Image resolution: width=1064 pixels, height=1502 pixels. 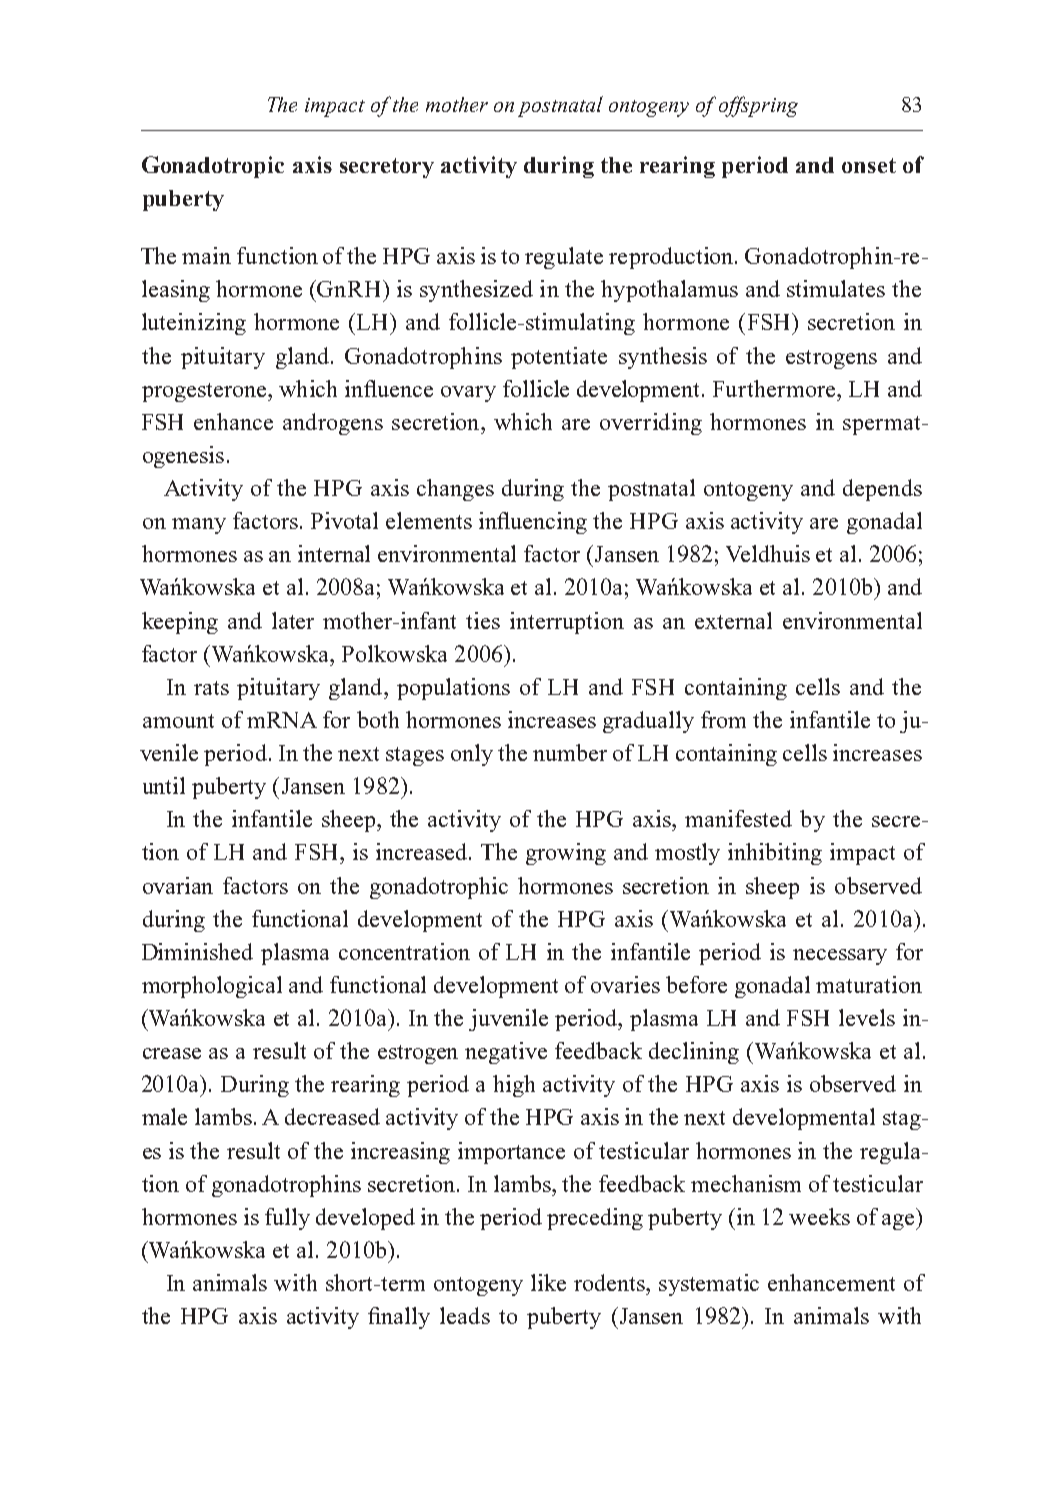 What do you see at coordinates (212, 987) in the screenshot?
I see `morphological` at bounding box center [212, 987].
